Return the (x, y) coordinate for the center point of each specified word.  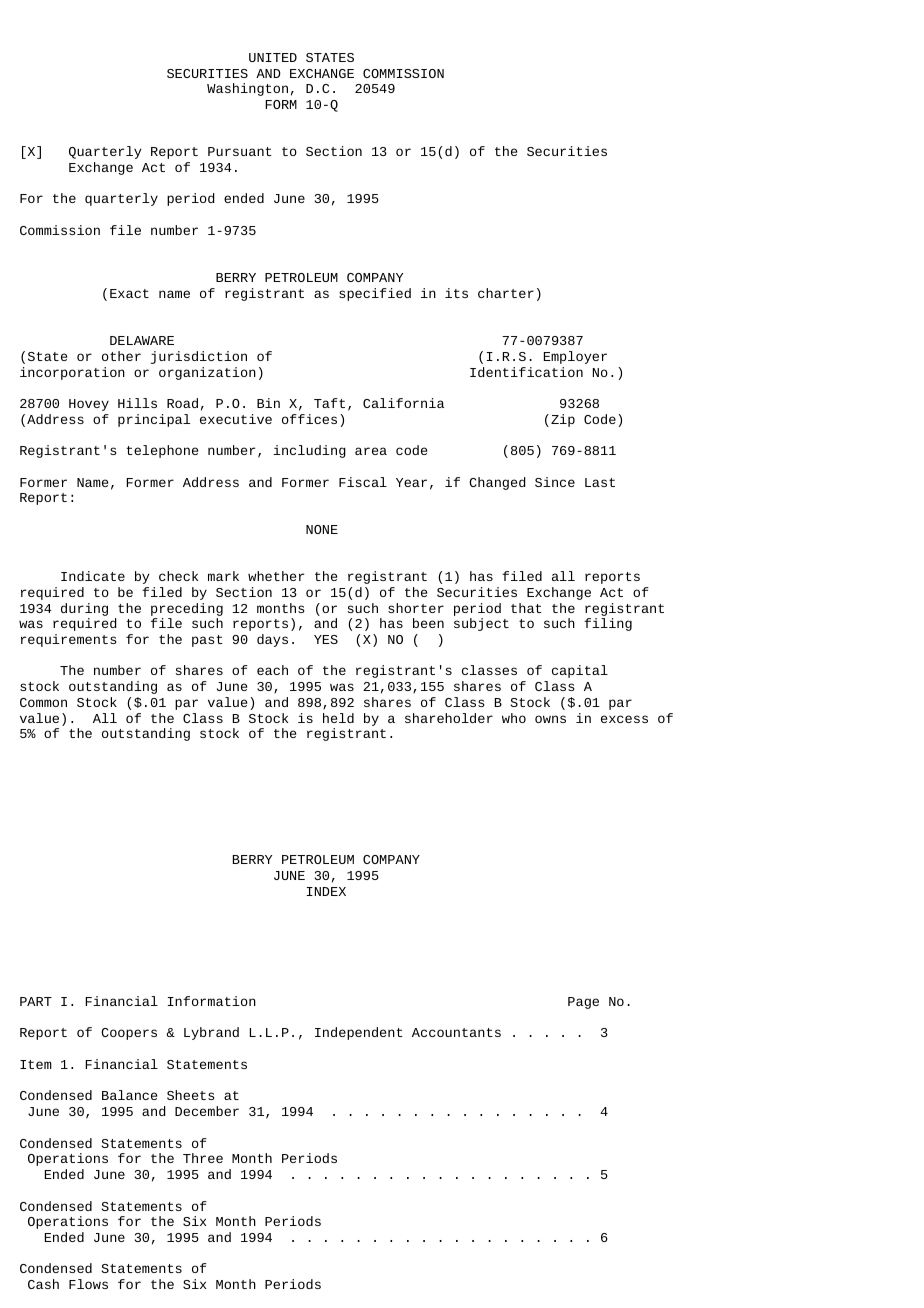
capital (580, 671)
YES (326, 639)
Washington (247, 89)
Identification (526, 372)
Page (583, 1003)
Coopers (129, 1034)
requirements (68, 640)
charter (506, 293)
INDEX (326, 891)
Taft (329, 403)
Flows (88, 1284)
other (121, 356)
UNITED (273, 57)
